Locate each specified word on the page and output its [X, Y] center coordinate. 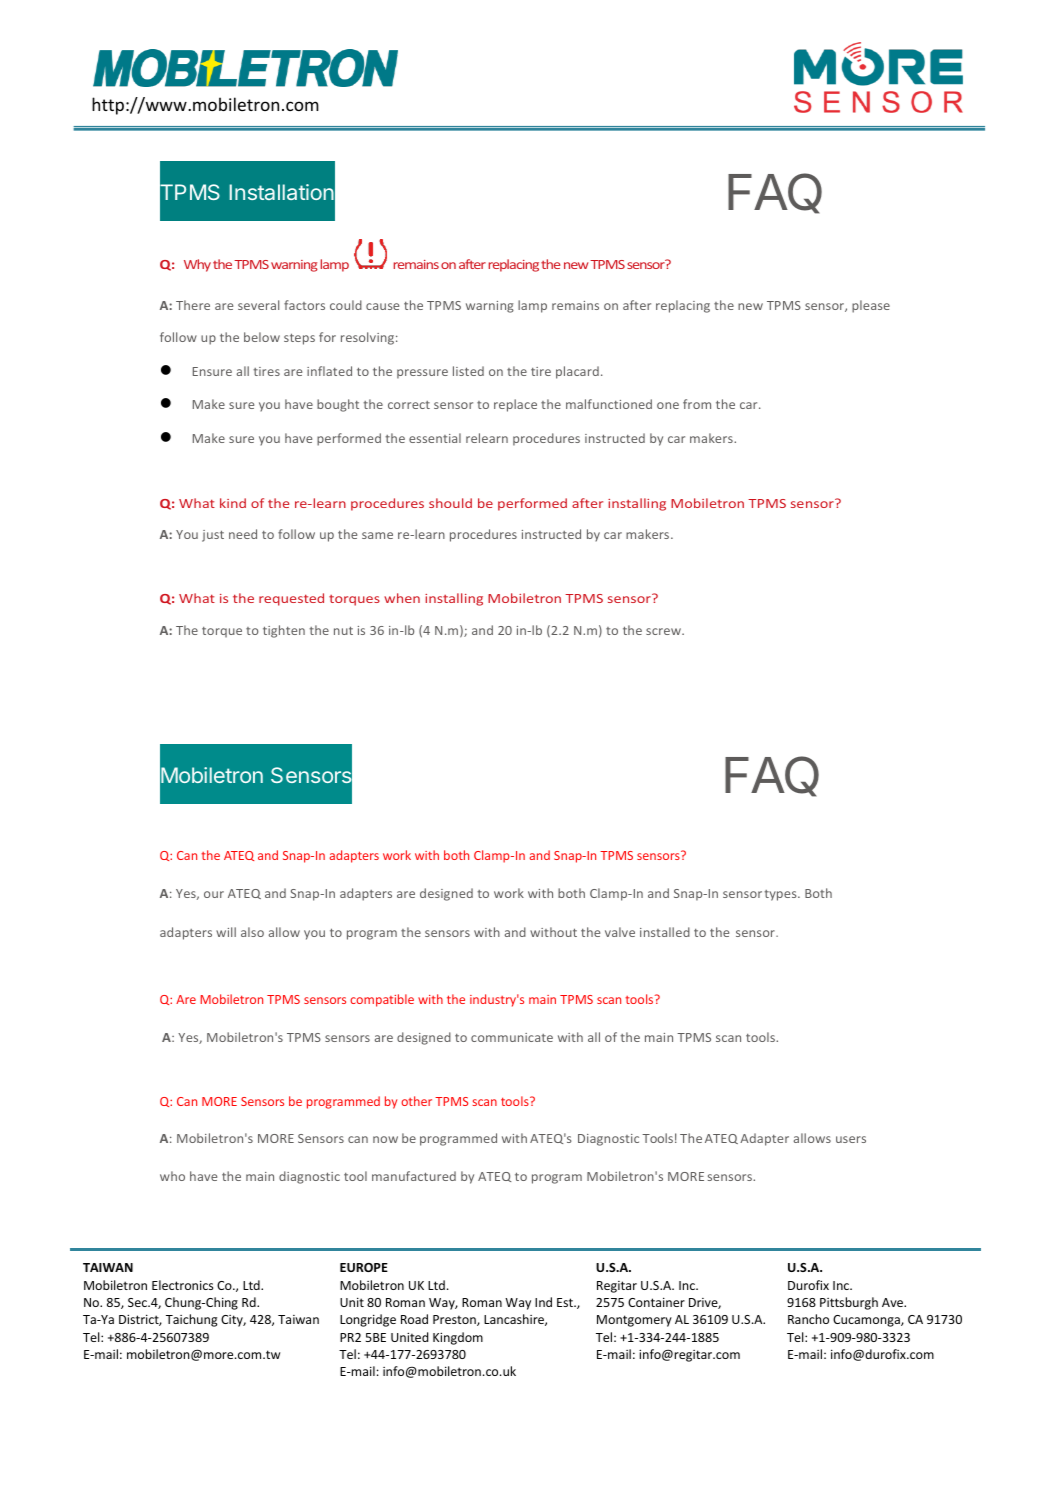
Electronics [182, 1285]
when [402, 598]
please [871, 306]
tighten [284, 631]
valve [620, 932]
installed [665, 932]
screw [664, 631]
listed [468, 371]
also [252, 932]
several [258, 305]
